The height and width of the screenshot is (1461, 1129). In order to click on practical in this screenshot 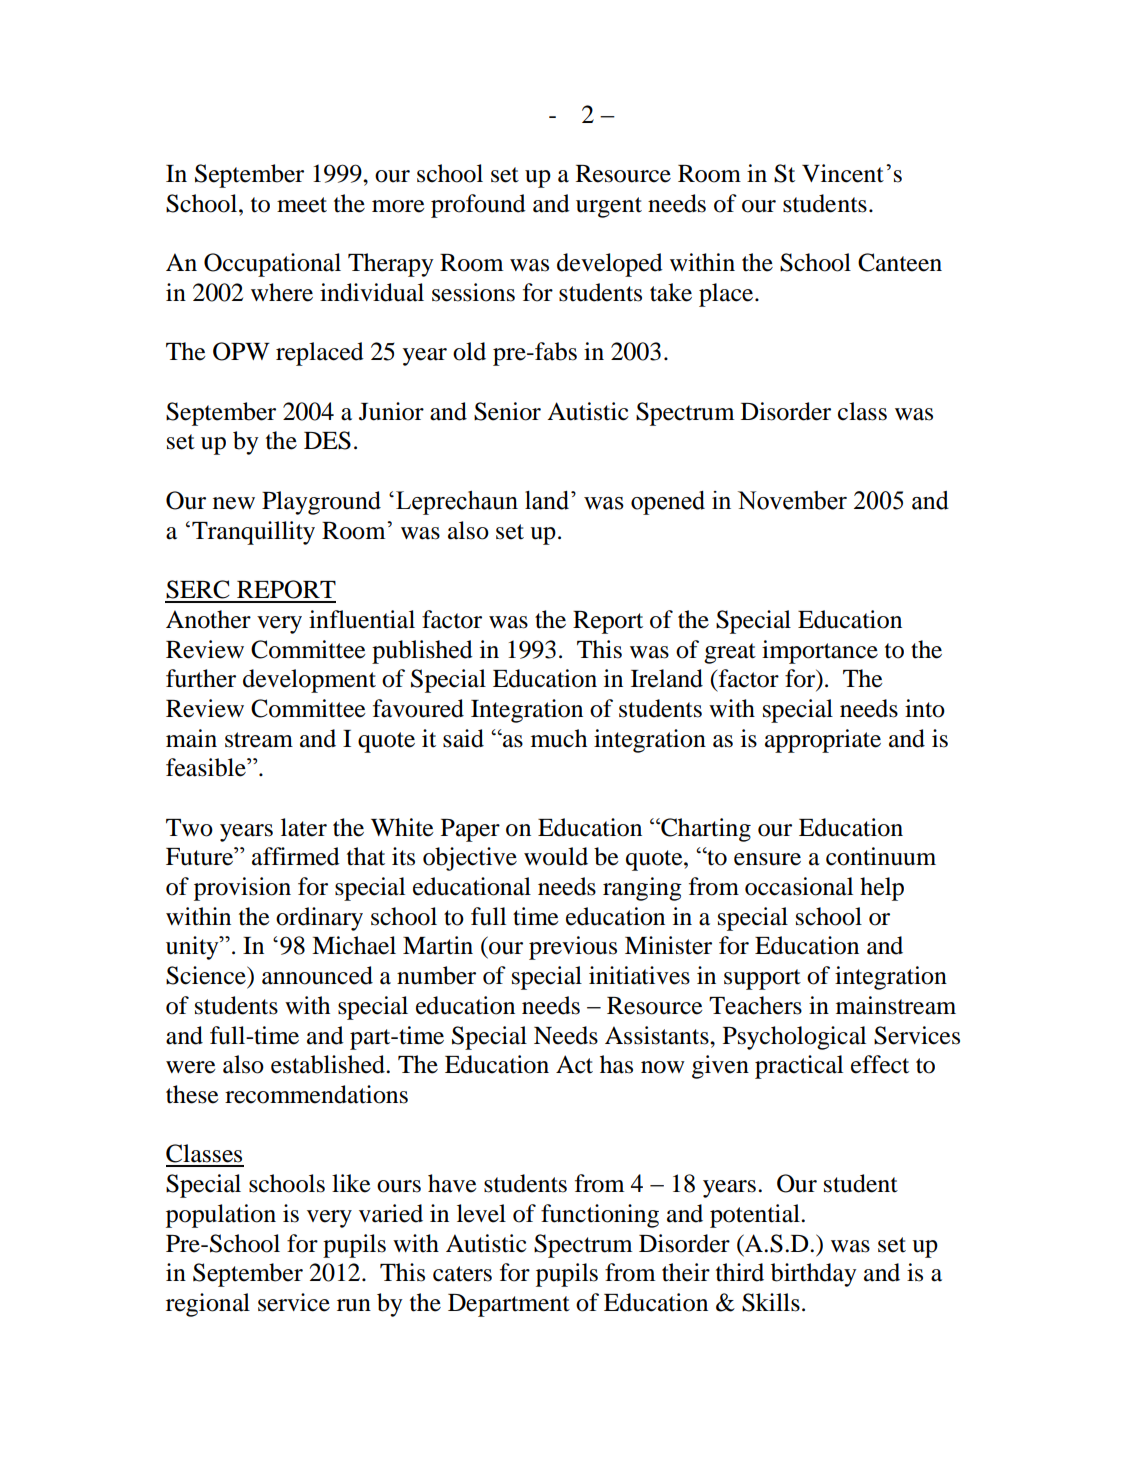, I will do `click(799, 1067)`.
